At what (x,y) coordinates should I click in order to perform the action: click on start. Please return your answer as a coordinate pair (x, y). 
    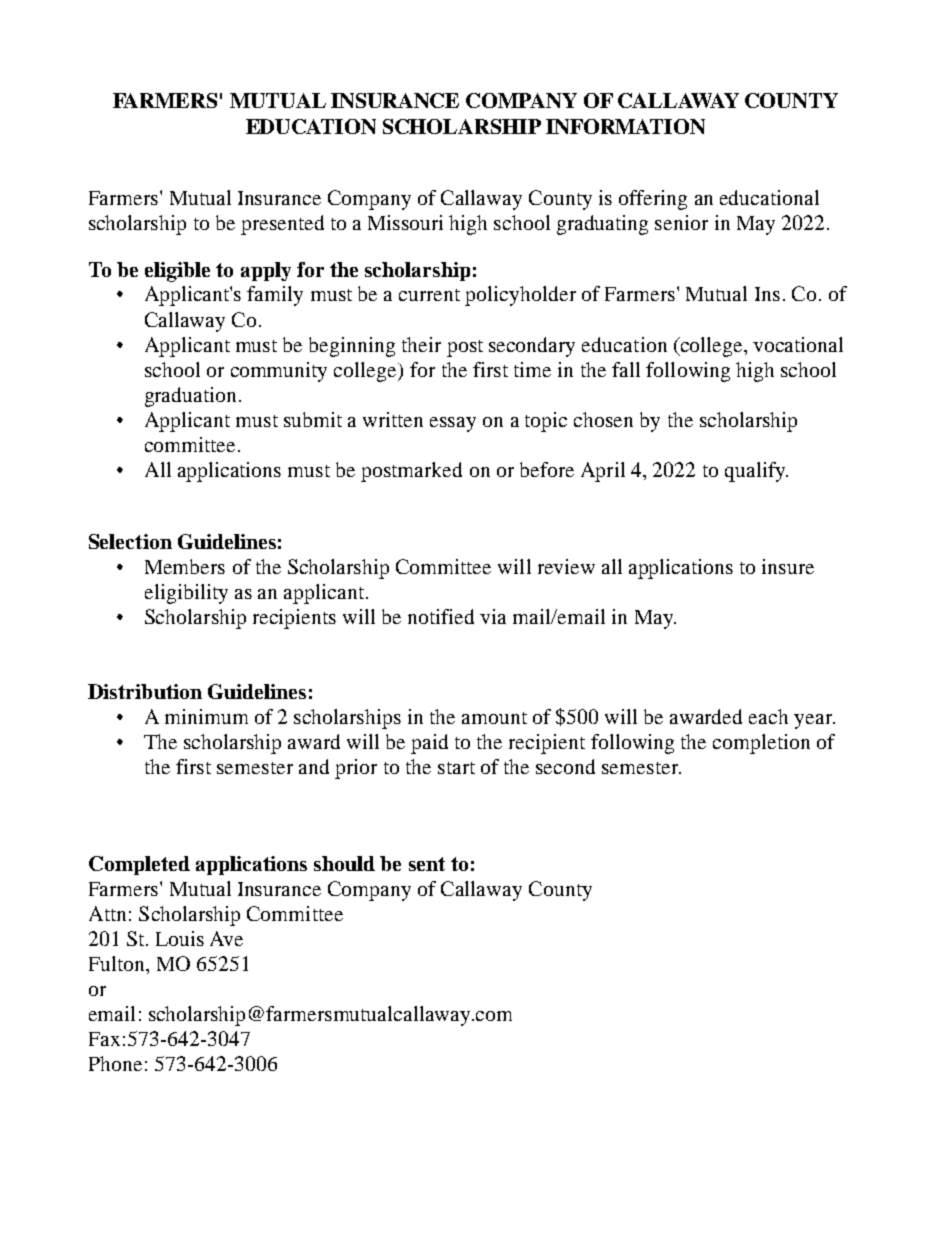
    Looking at the image, I should click on (456, 768).
